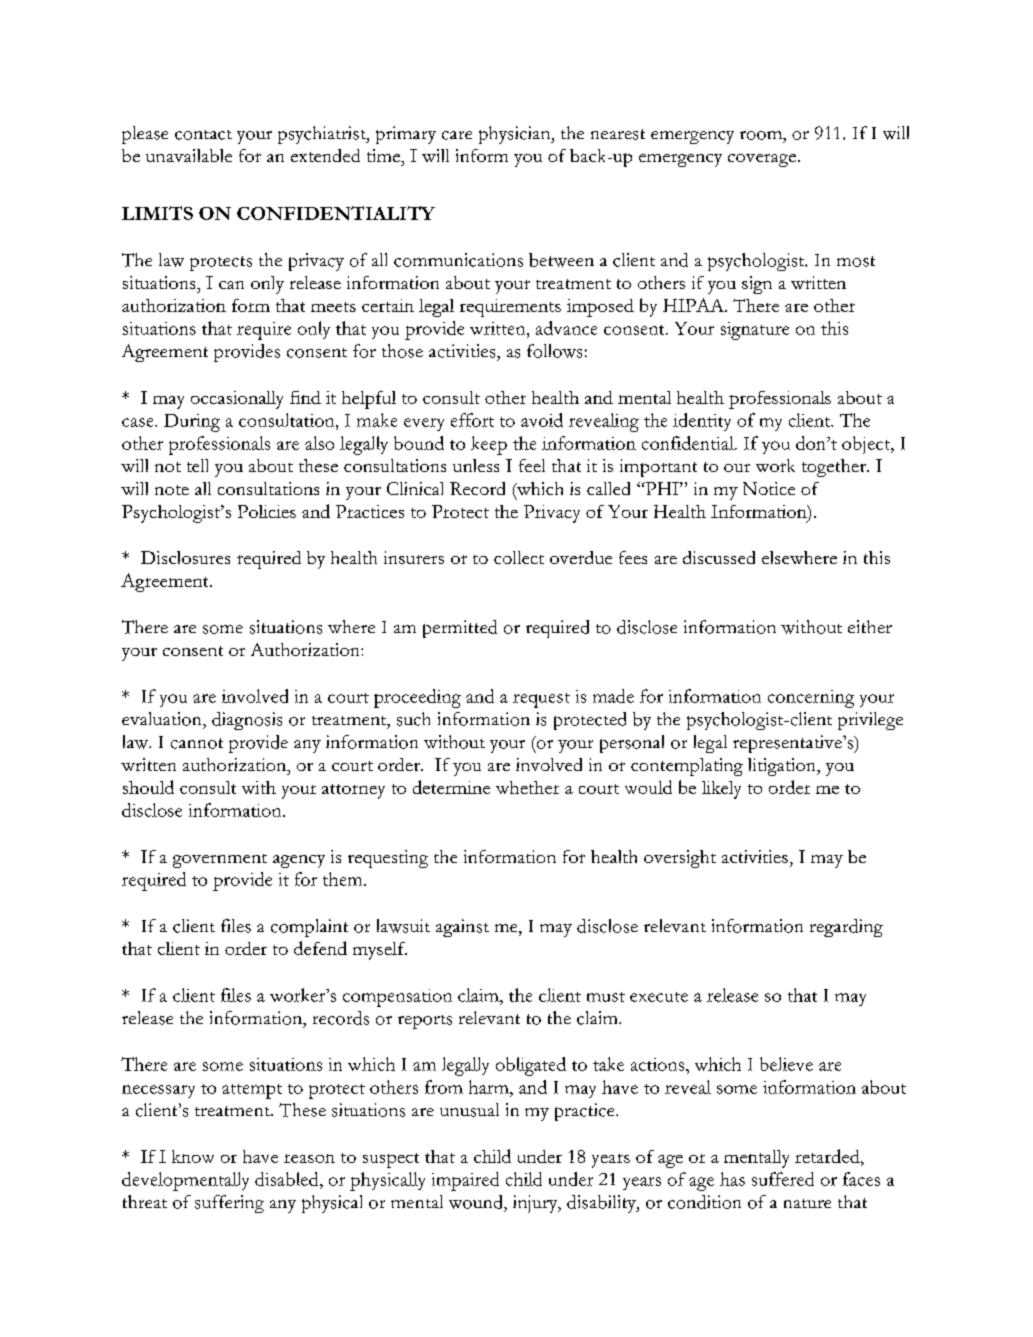 This page has height=1337, width=1033. What do you see at coordinates (762, 160) in the page?
I see `coverage` at bounding box center [762, 160].
